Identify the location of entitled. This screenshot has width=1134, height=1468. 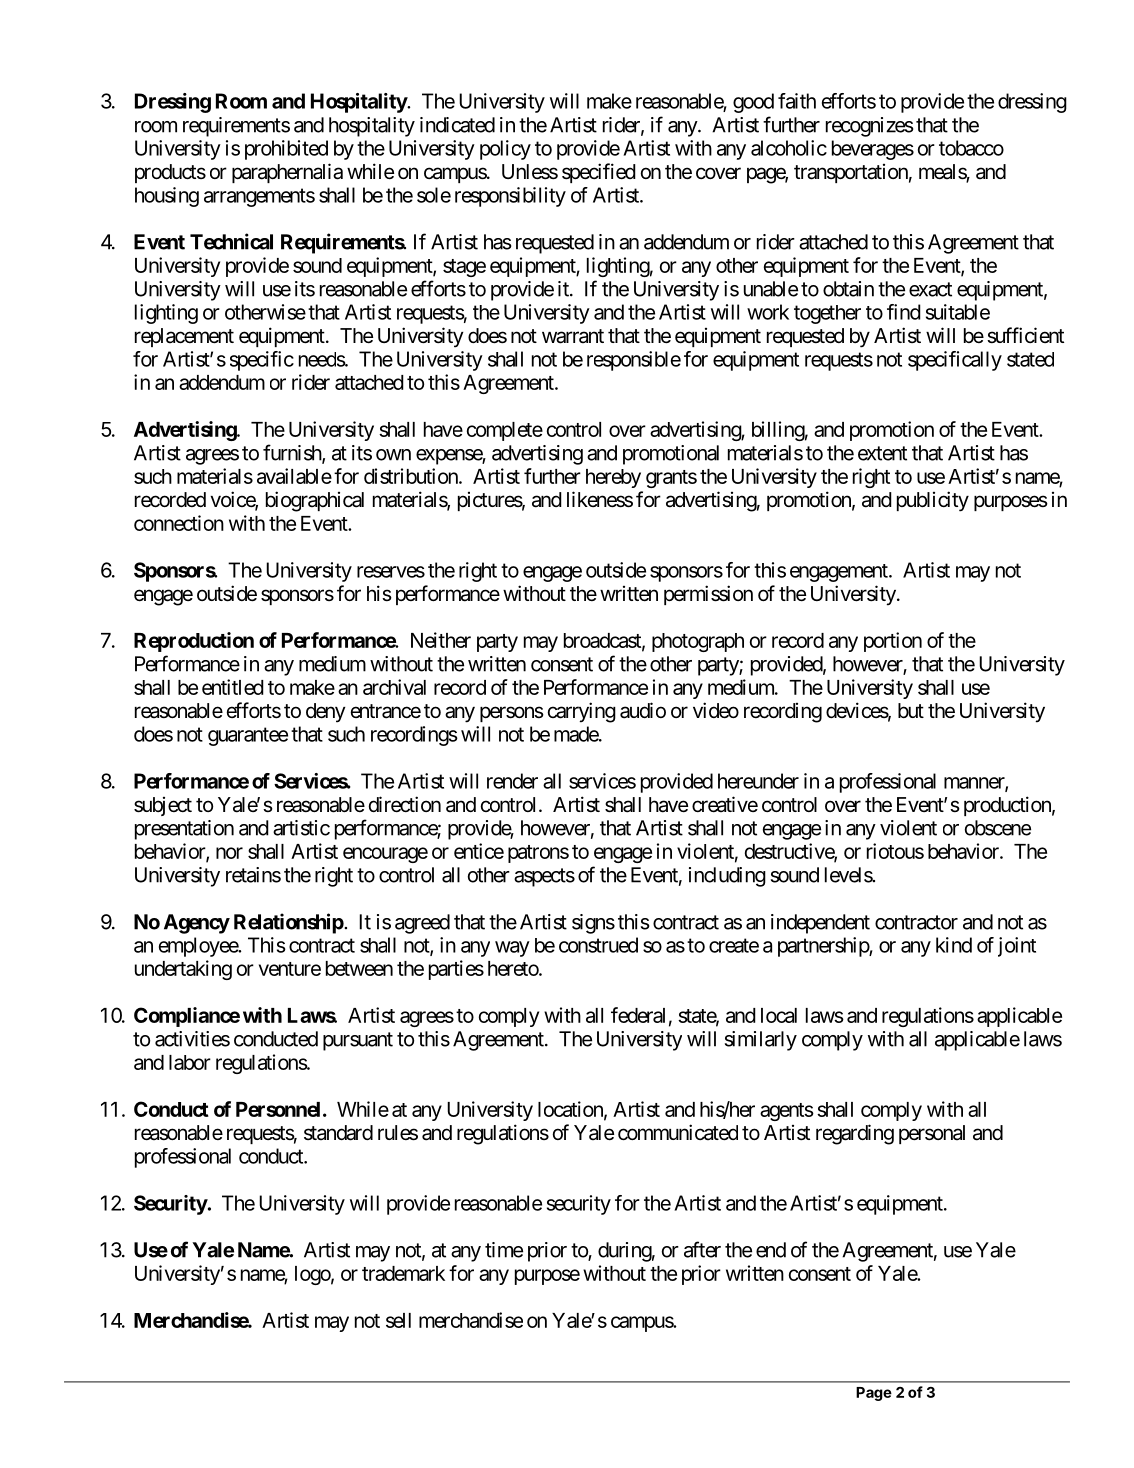
(233, 687).
